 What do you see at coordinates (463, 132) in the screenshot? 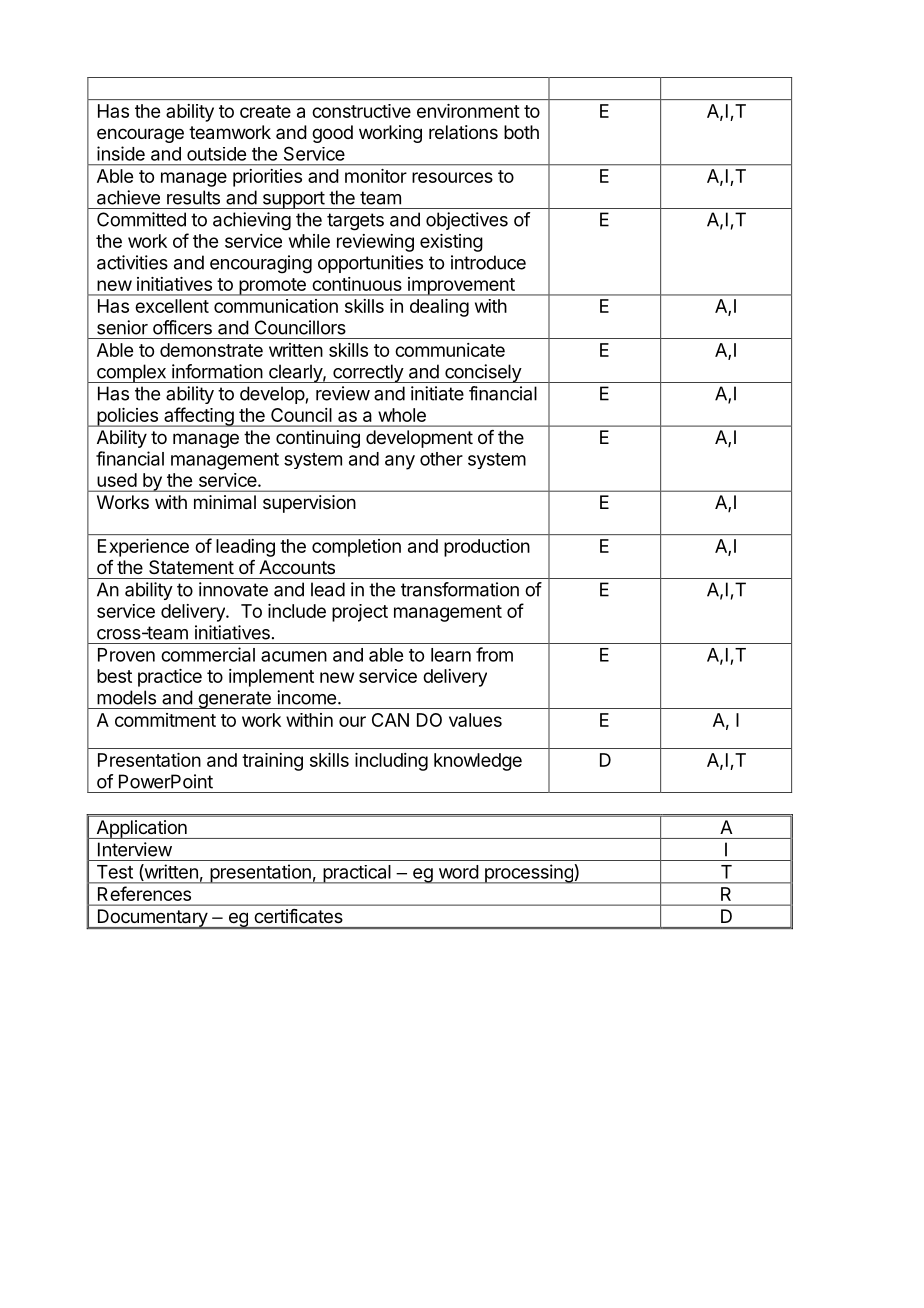
I see `relations` at bounding box center [463, 132].
